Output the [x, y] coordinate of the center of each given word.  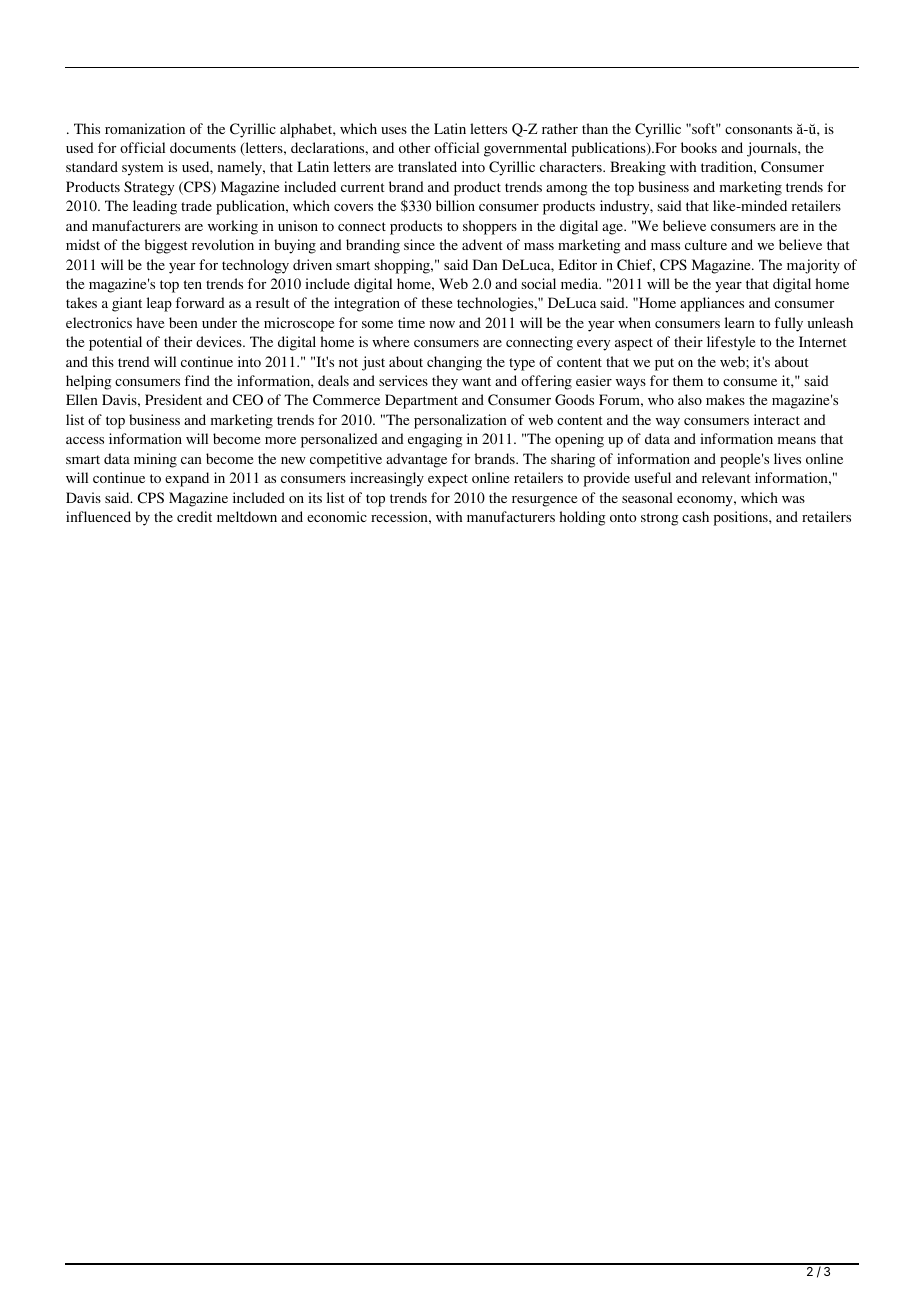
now [442, 324]
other [414, 147]
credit [194, 516]
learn [740, 322]
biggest [166, 246]
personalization [460, 421]
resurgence [544, 501]
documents [203, 147]
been [183, 322]
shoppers [490, 227]
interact [777, 419]
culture [706, 244]
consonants [758, 129]
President [173, 399]
